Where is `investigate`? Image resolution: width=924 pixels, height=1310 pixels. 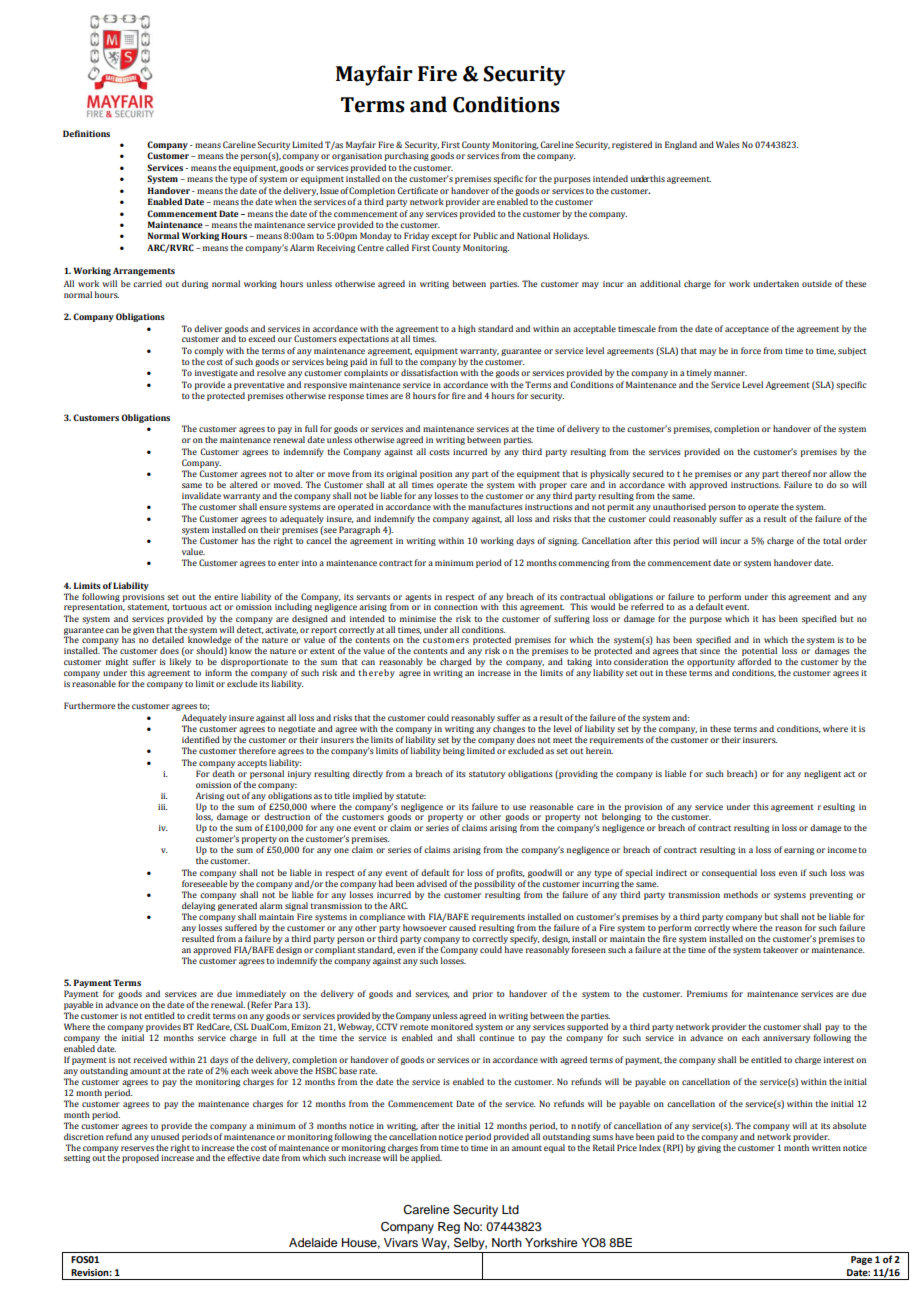
investigate is located at coordinates (216, 374).
